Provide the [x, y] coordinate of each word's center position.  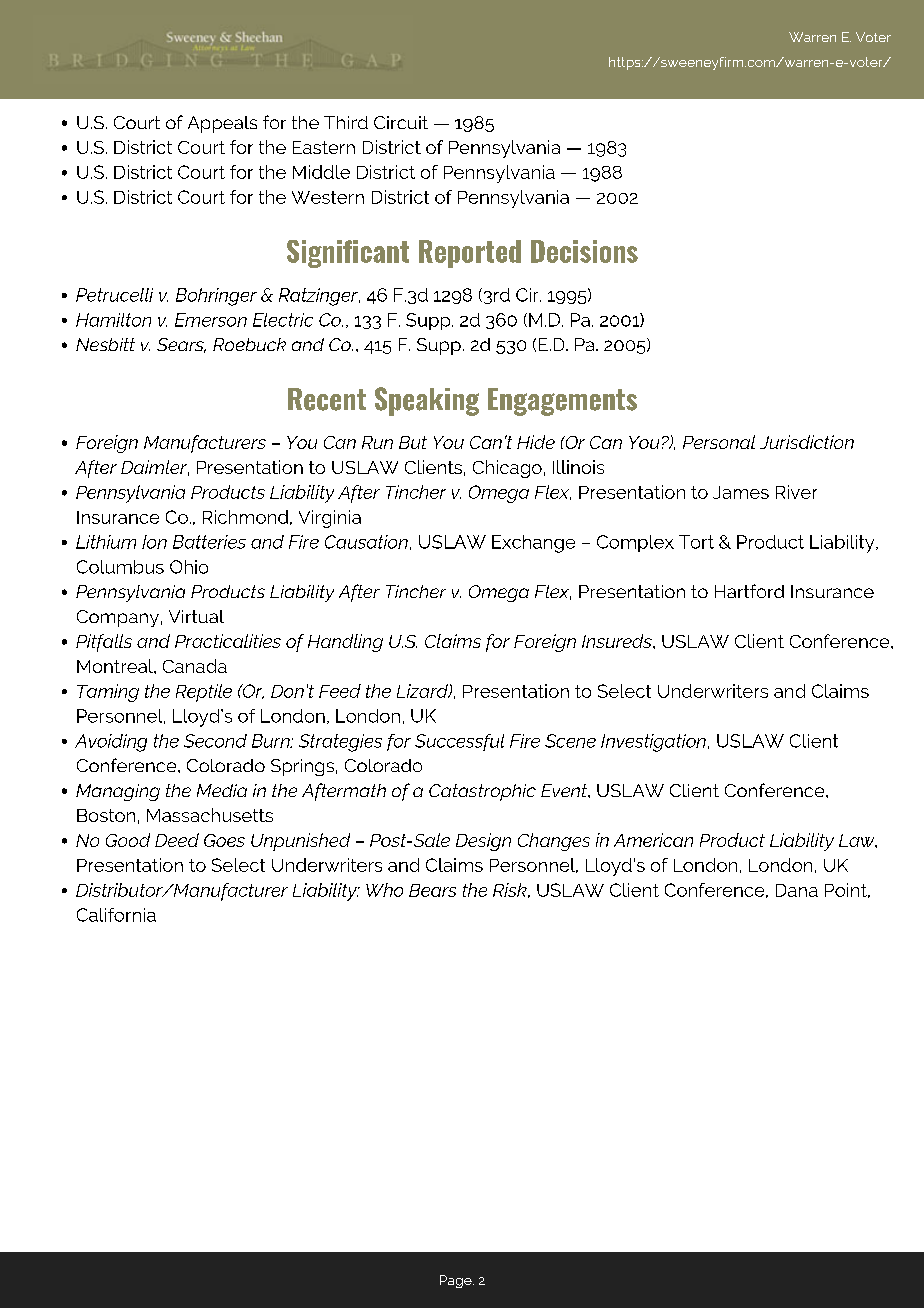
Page [457, 1281]
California [116, 915]
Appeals [222, 124]
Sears [181, 345]
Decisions [584, 251]
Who [384, 890]
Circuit [401, 122]
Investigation [653, 743]
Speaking [427, 401]
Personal [719, 442]
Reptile [204, 693]
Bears [432, 890]
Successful [459, 742]
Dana [797, 890]
